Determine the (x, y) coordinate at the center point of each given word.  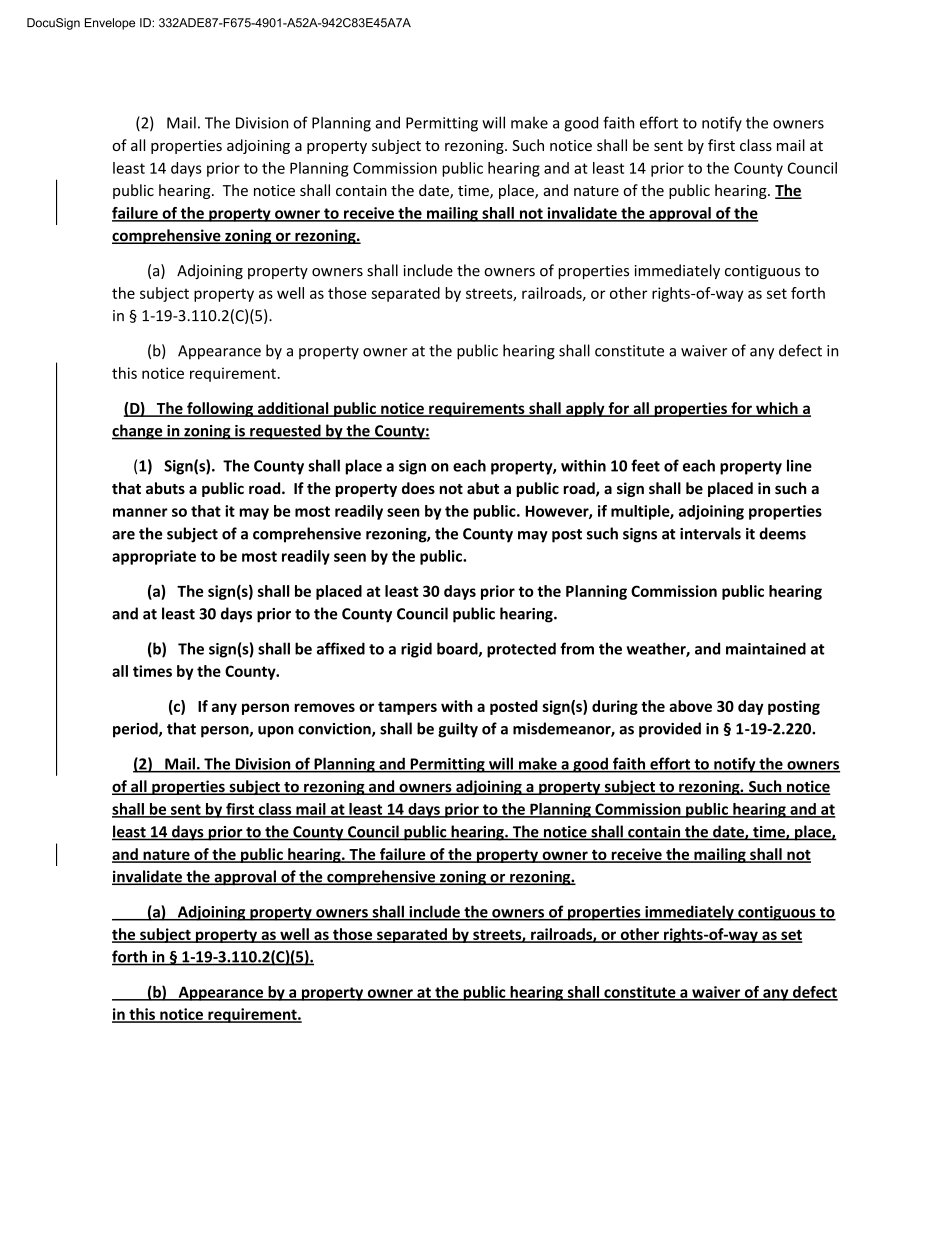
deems (782, 533)
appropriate (154, 557)
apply (585, 409)
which (777, 409)
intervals (710, 533)
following (220, 409)
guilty (458, 730)
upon (276, 732)
